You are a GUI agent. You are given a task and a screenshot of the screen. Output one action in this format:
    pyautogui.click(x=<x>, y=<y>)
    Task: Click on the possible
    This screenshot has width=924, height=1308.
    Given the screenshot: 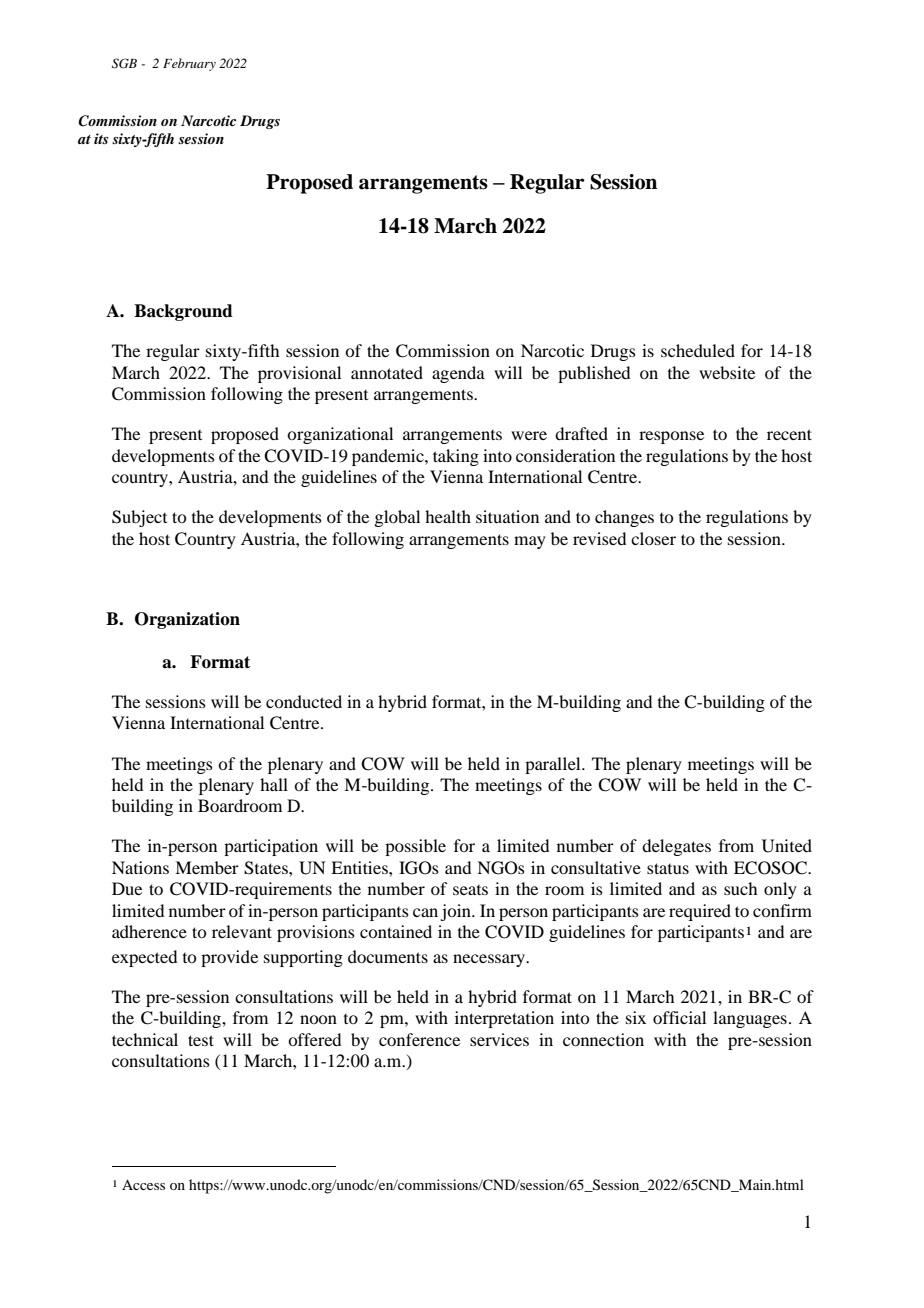 What is the action you would take?
    pyautogui.click(x=415, y=847)
